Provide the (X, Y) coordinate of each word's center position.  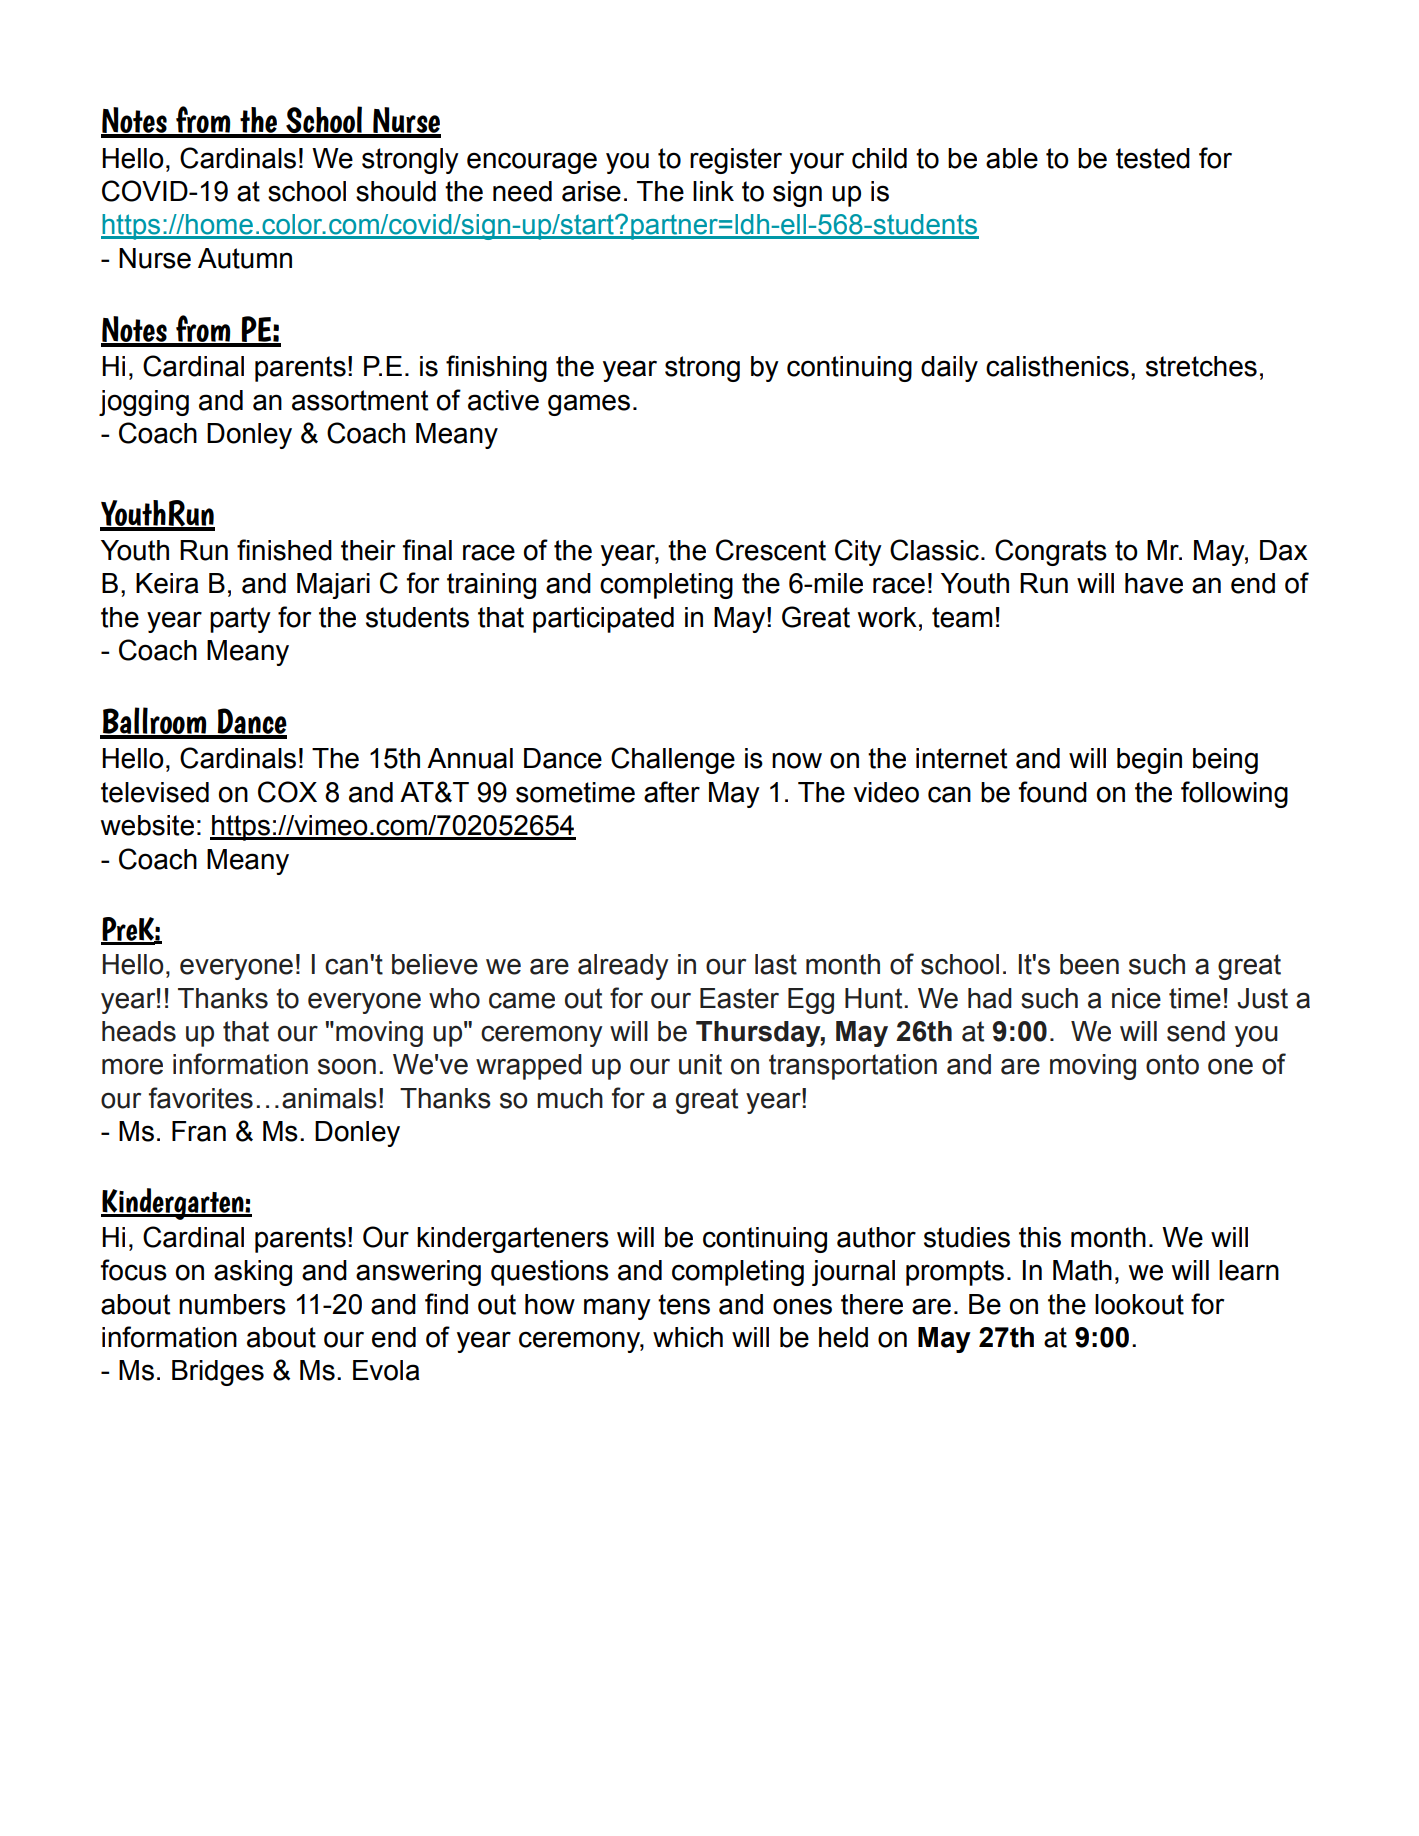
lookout (1139, 1304)
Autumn (245, 258)
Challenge (673, 760)
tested (1153, 158)
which (688, 1337)
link (713, 191)
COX (287, 792)
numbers (232, 1304)
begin (1149, 761)
